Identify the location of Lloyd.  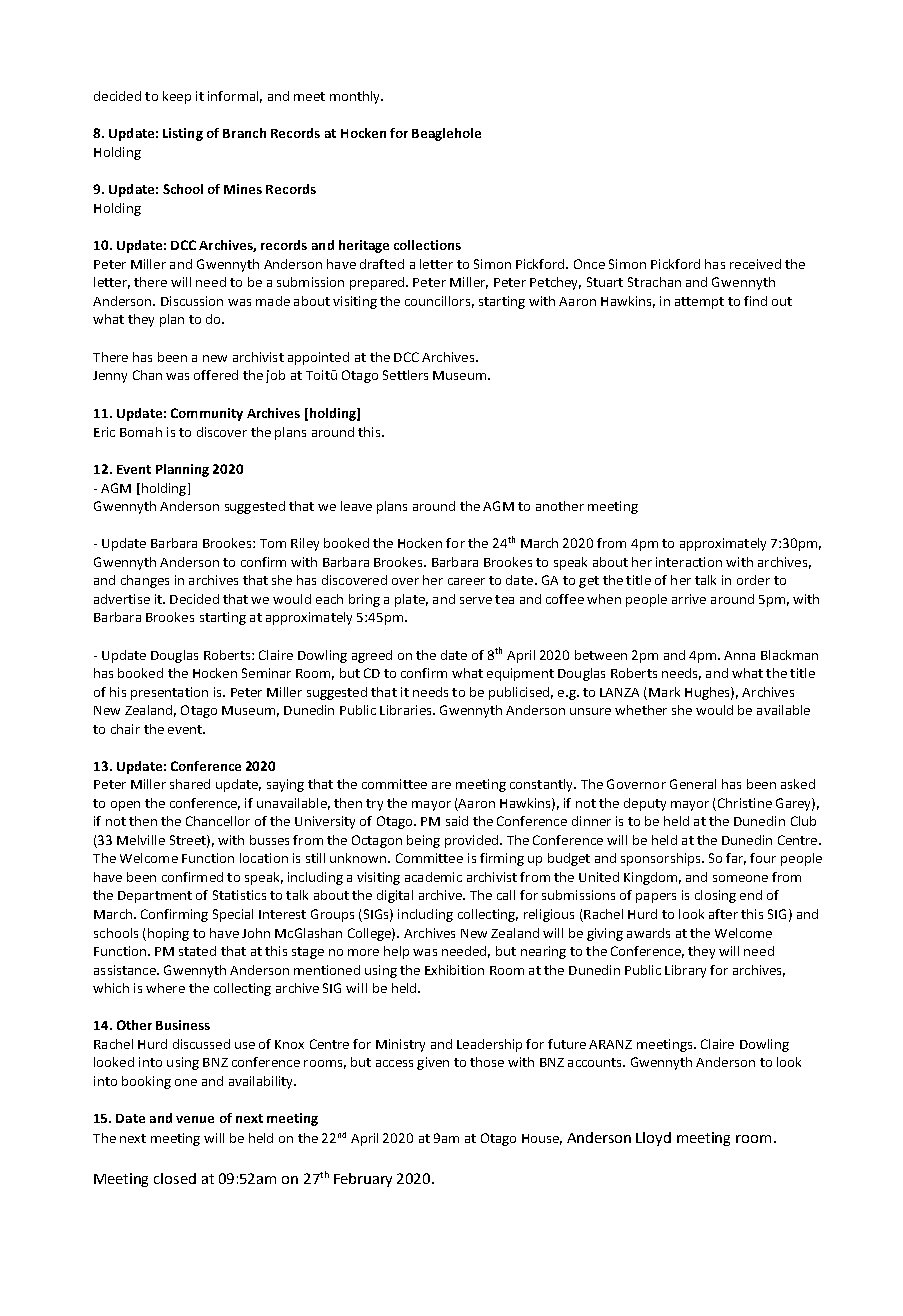
(653, 1139).
